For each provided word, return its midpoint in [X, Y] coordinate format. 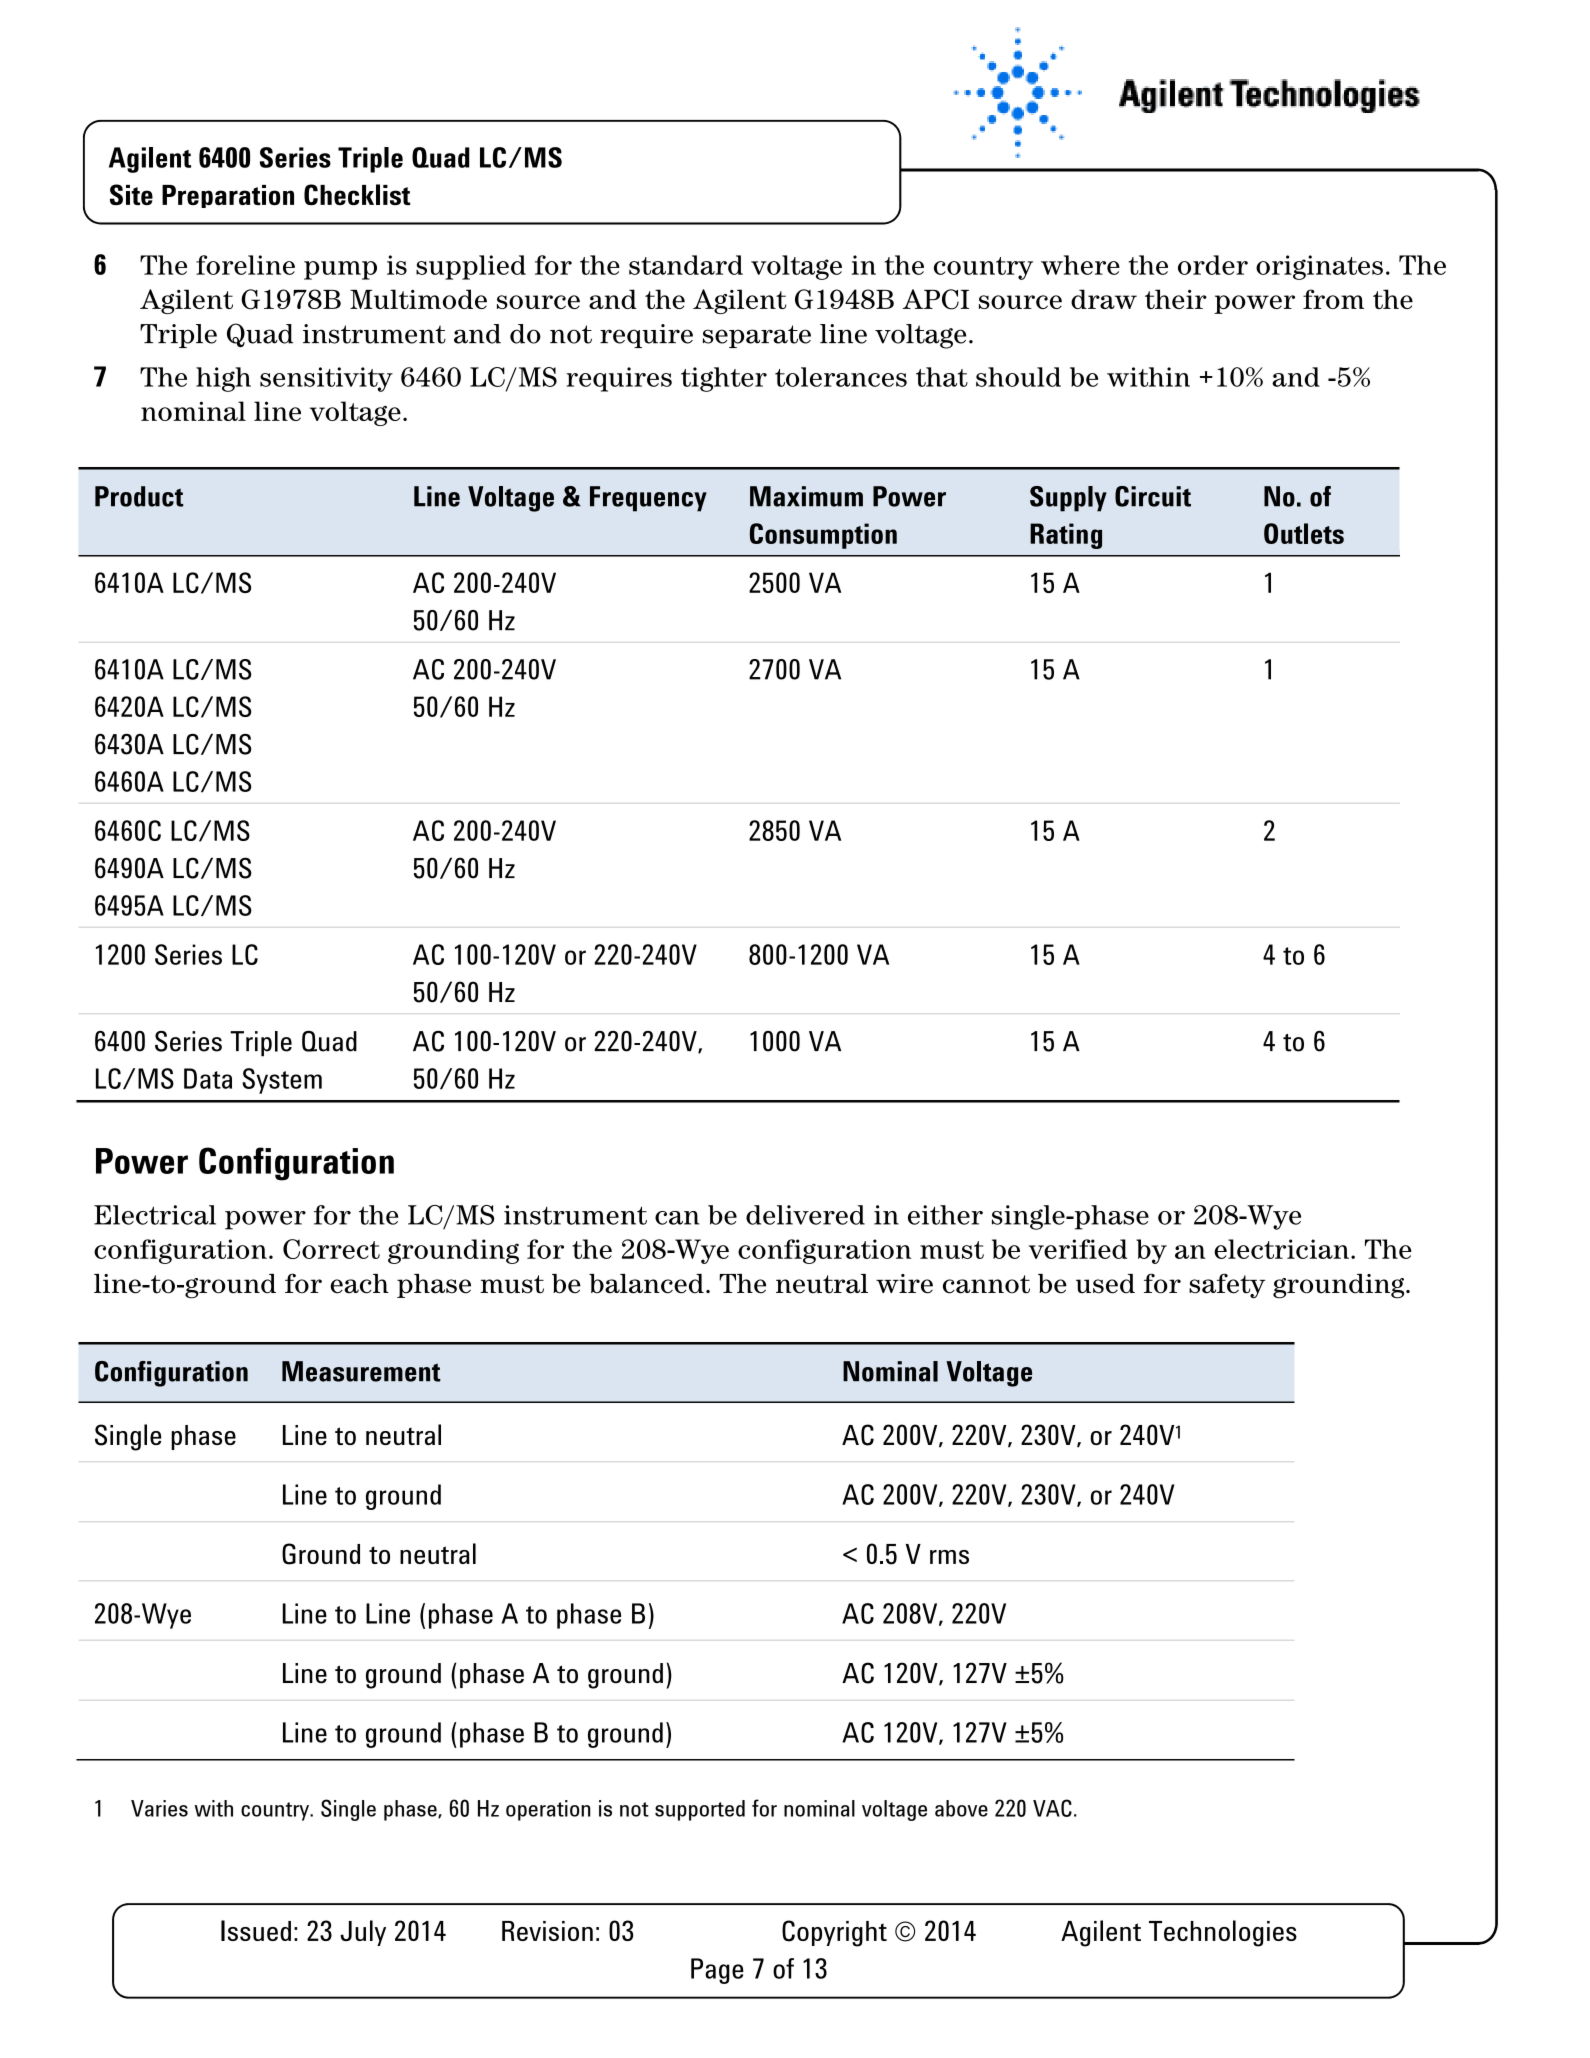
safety [1227, 1286]
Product [139, 496]
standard [686, 265]
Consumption [823, 536]
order [1213, 265]
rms [949, 1557]
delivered [805, 1215]
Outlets [1304, 533]
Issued [256, 1930]
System [282, 1081]
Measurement [361, 1371]
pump [340, 270]
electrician [1281, 1249]
